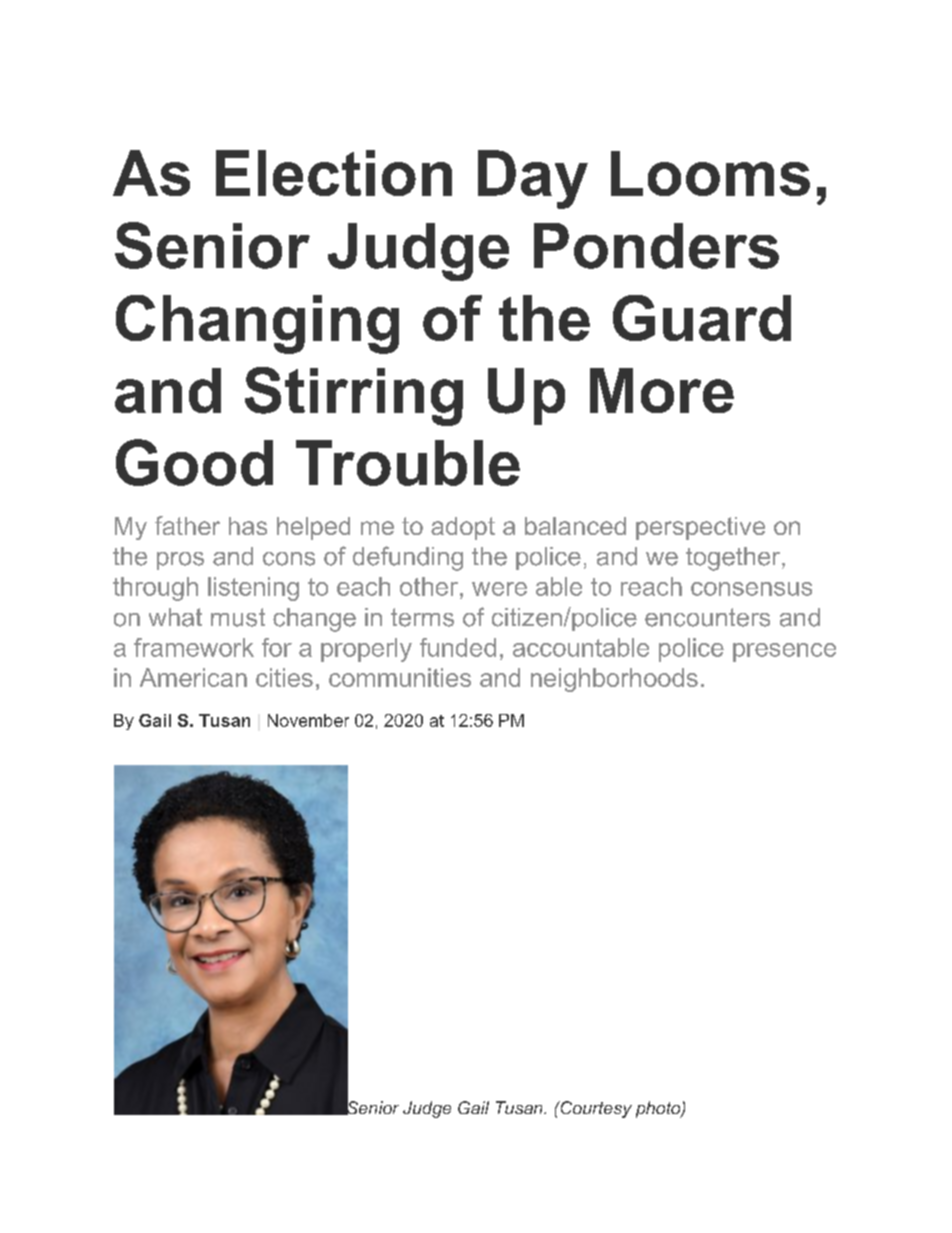 This screenshot has width=952, height=1233. Describe the element at coordinates (334, 173) in the screenshot. I see `Election` at that location.
